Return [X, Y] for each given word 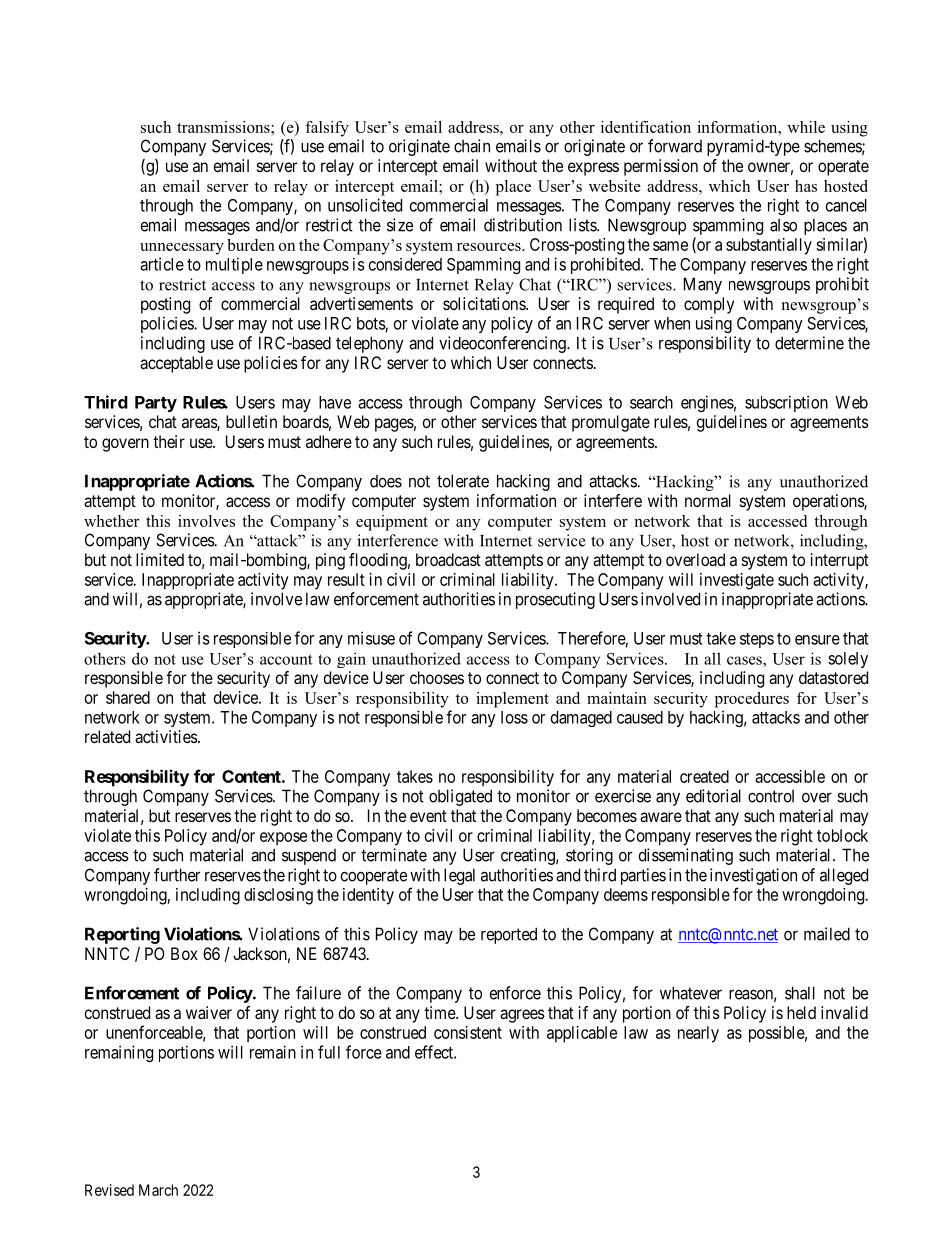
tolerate [463, 481]
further [177, 875]
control [771, 796]
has [806, 186]
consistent [468, 1032]
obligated [460, 797]
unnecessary [182, 249]
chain [472, 146]
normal [708, 500]
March [158, 1190]
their [169, 441]
